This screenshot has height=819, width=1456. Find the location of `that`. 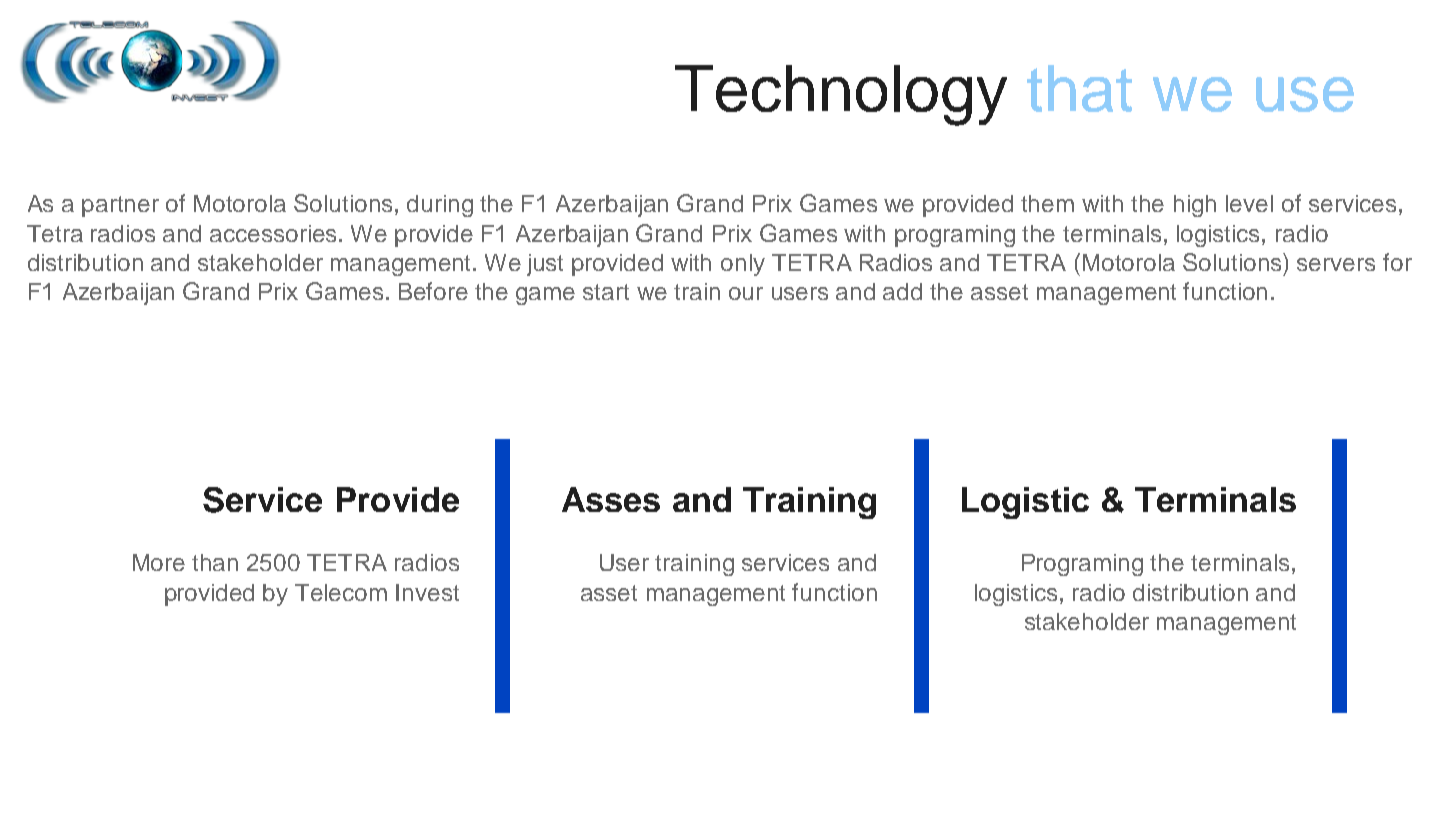

that is located at coordinates (1079, 88).
